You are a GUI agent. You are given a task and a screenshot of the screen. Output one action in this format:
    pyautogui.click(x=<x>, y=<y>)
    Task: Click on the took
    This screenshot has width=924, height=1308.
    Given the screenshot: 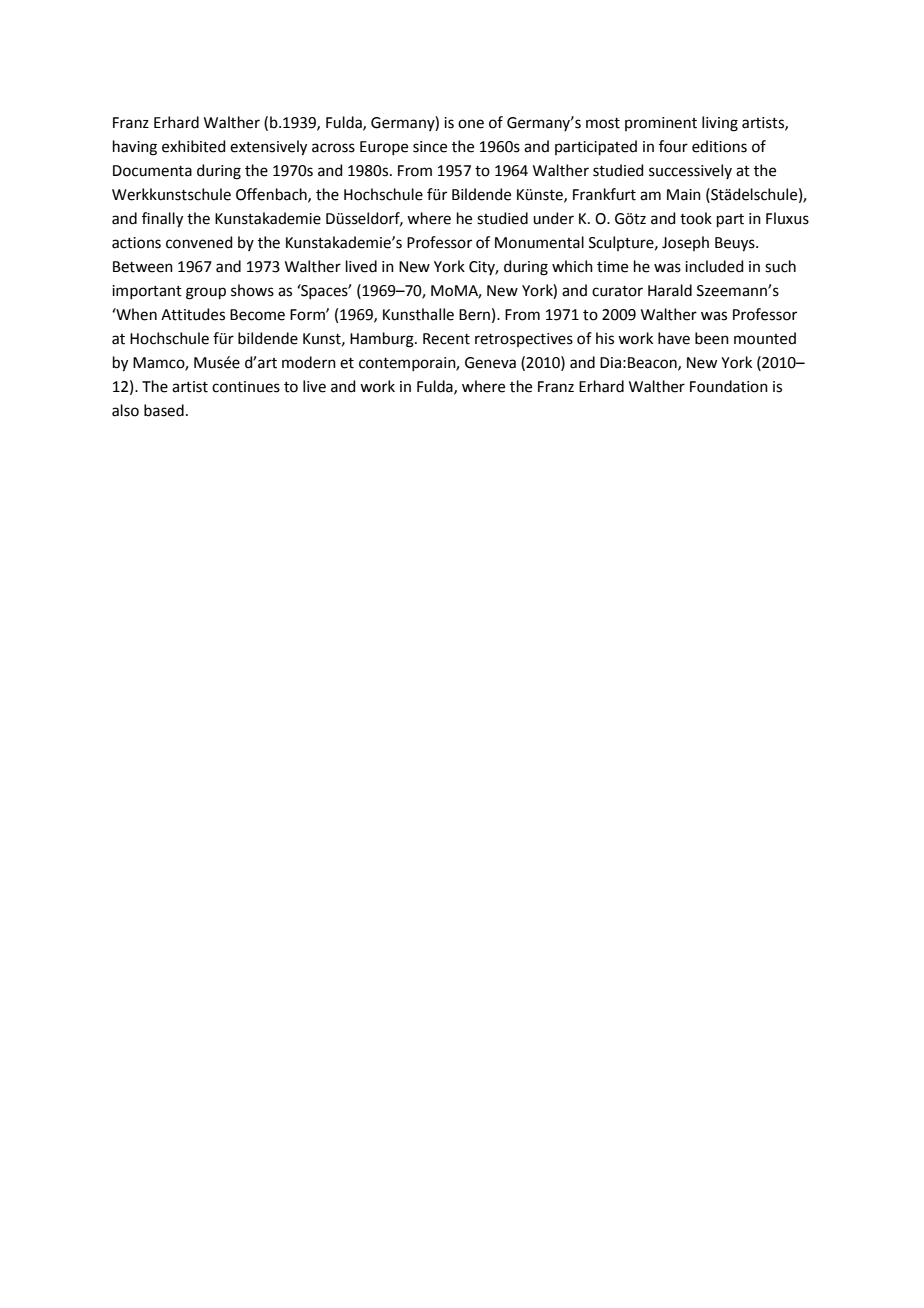 What is the action you would take?
    pyautogui.click(x=696, y=218)
